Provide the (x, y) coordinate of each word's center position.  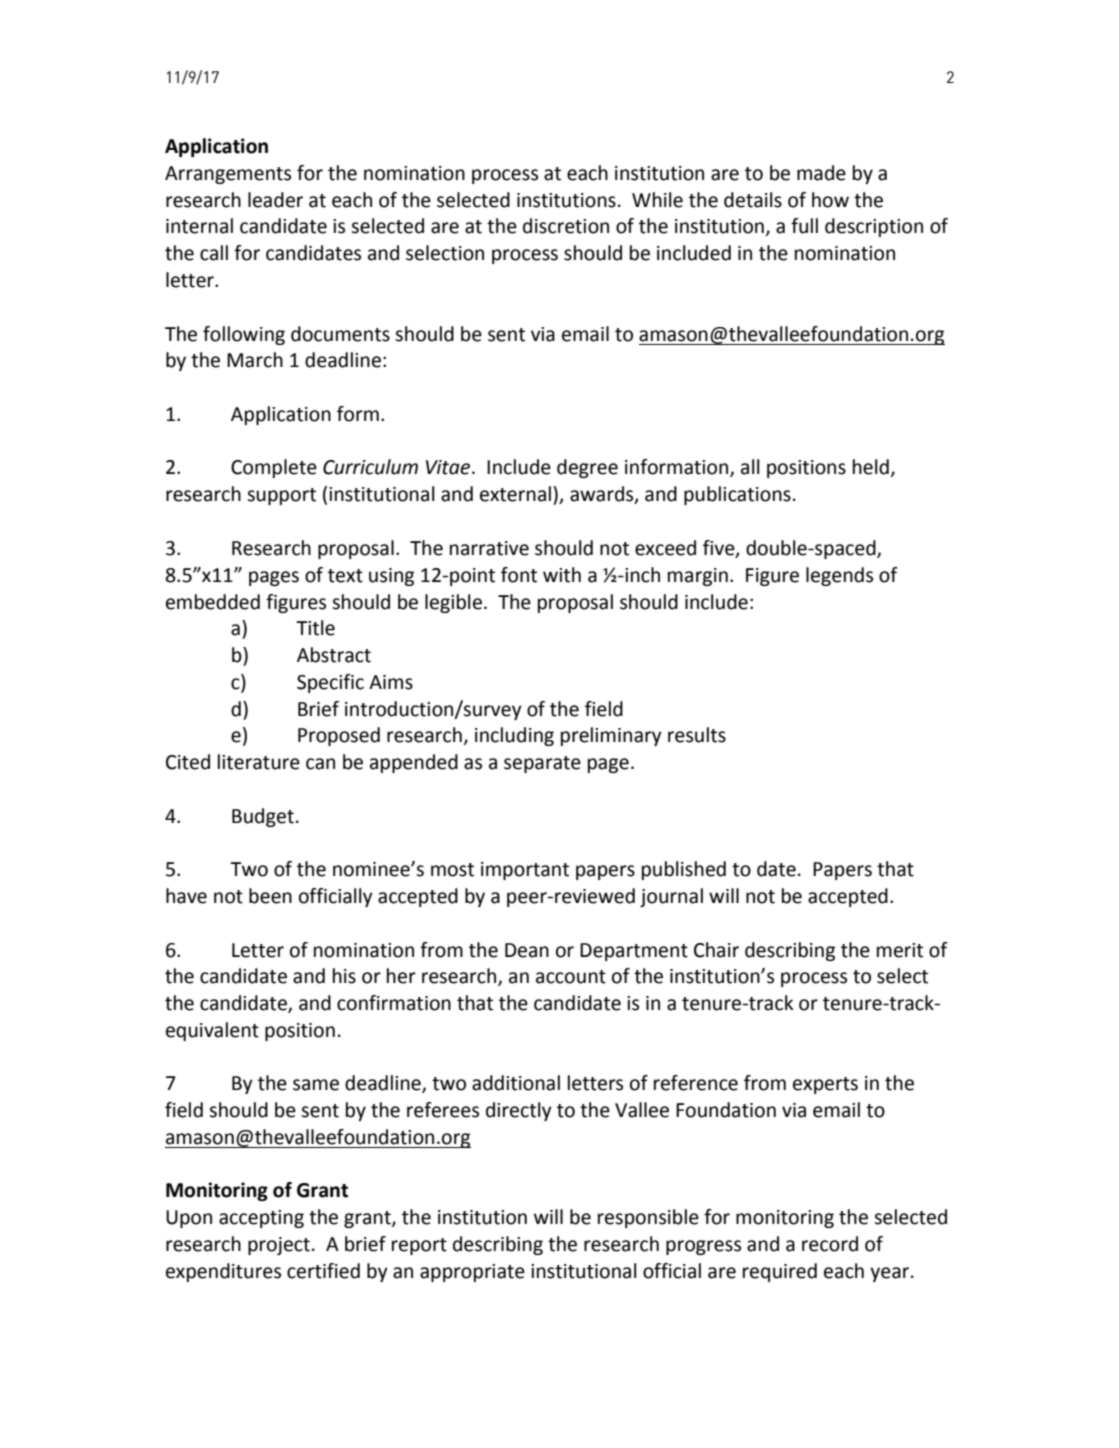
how (830, 200)
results (697, 735)
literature (259, 762)
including (514, 736)
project (279, 1246)
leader (275, 200)
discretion (566, 226)
